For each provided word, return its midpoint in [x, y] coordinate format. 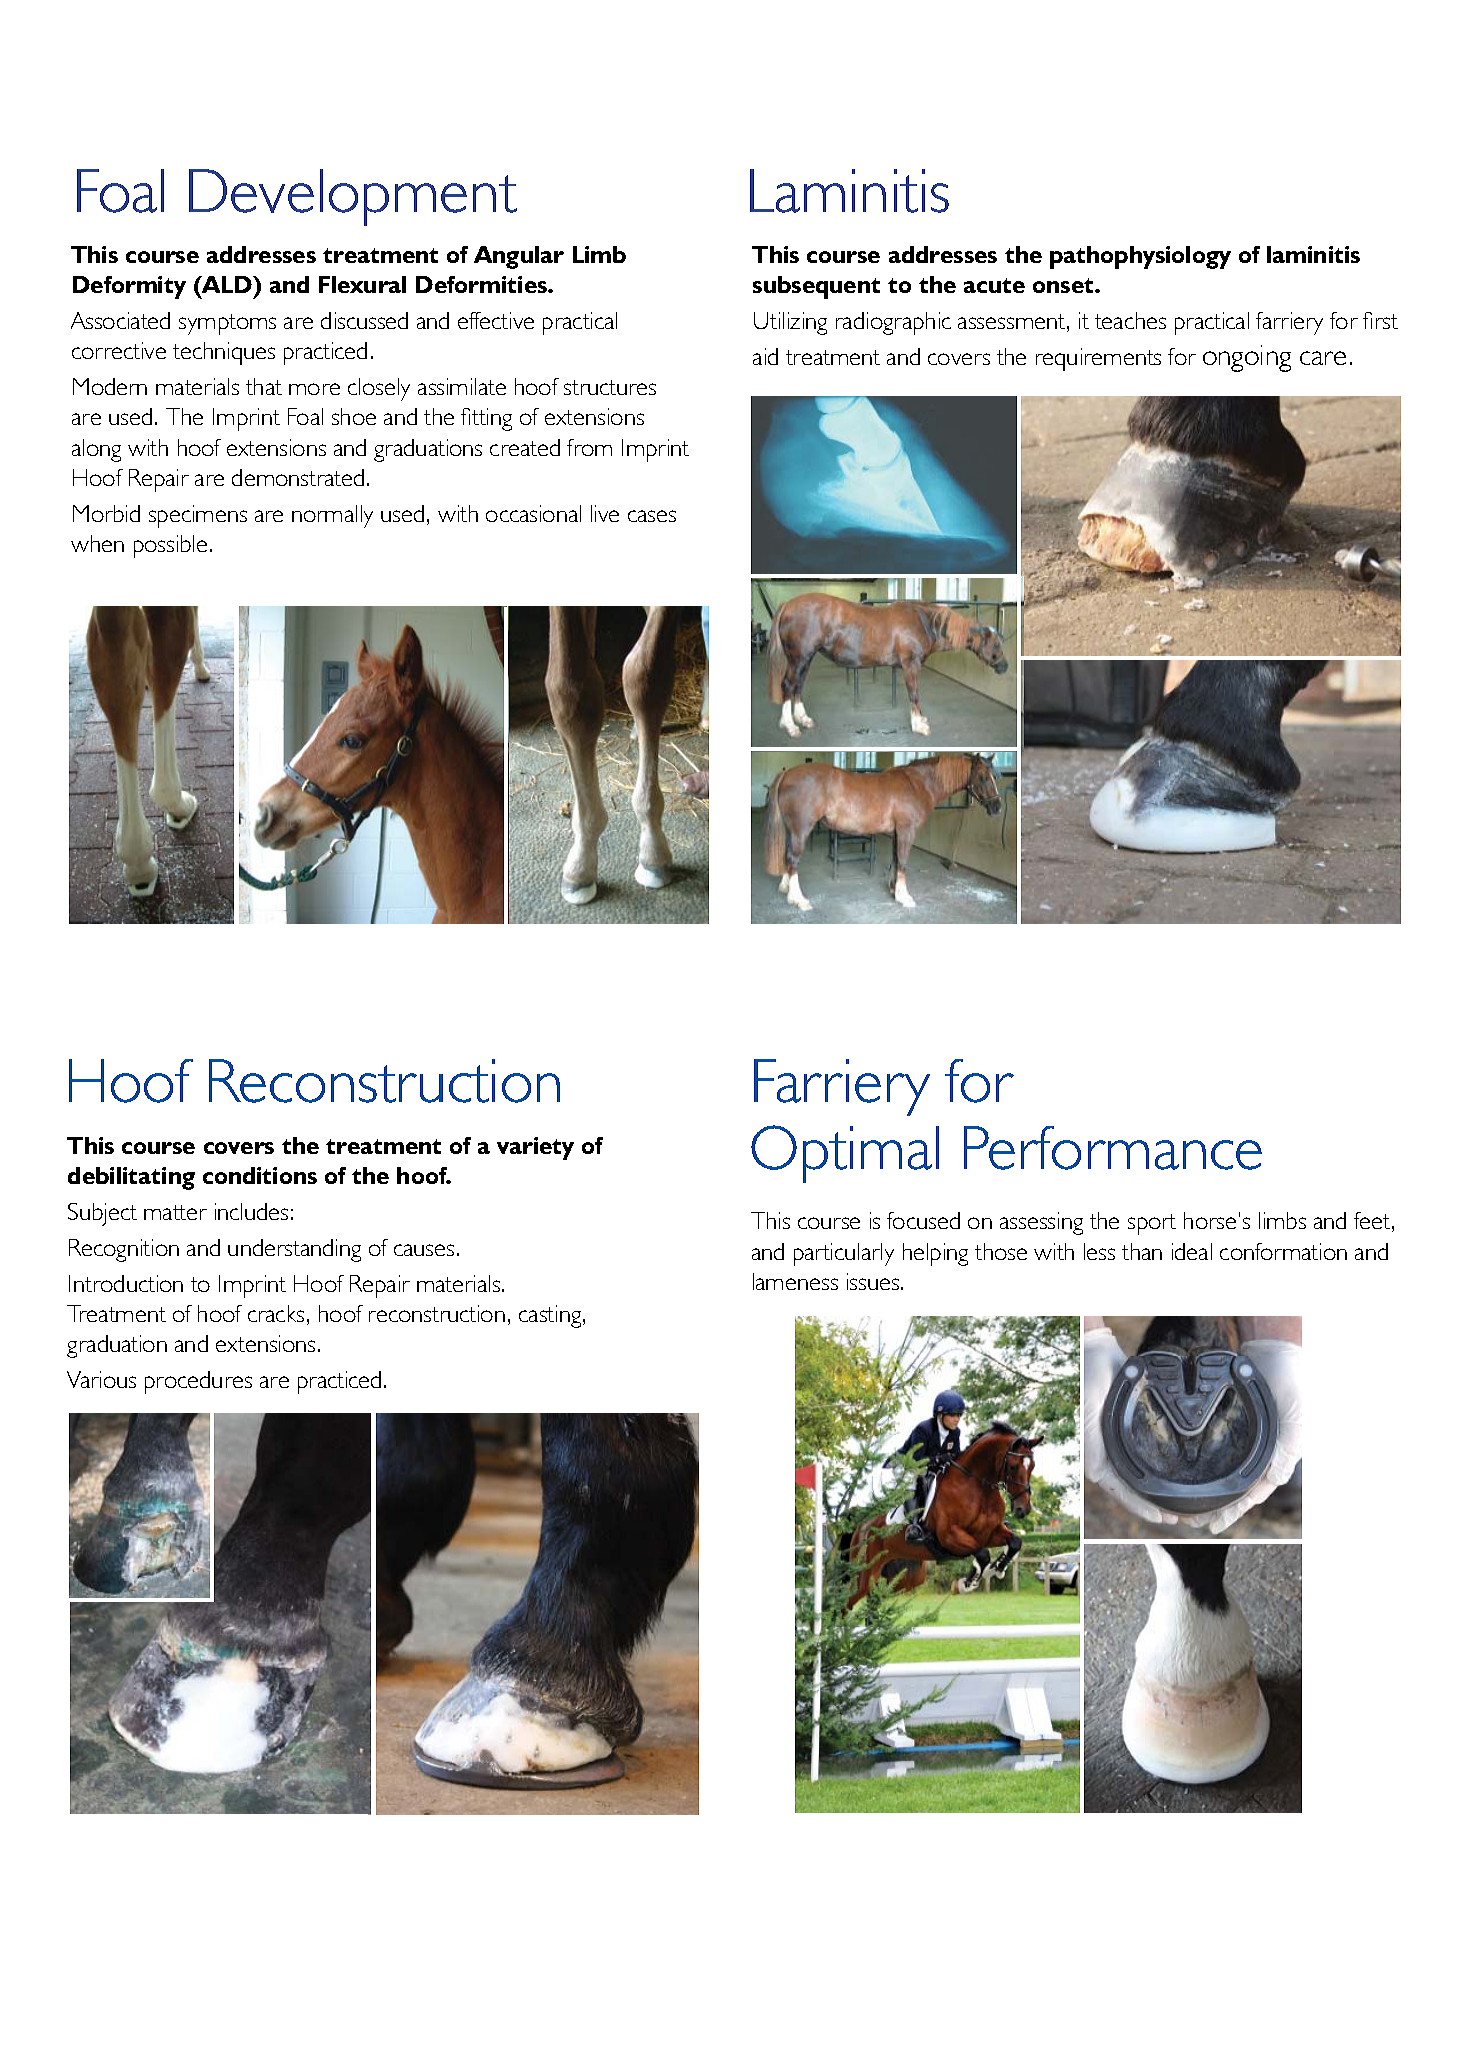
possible [170, 546]
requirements [1098, 359]
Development [353, 197]
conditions [260, 1175]
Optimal [845, 1154]
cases [652, 516]
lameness [795, 1281]
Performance [1113, 1148]
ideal [1192, 1251]
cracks [276, 1313]
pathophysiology [1140, 257]
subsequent [816, 287]
